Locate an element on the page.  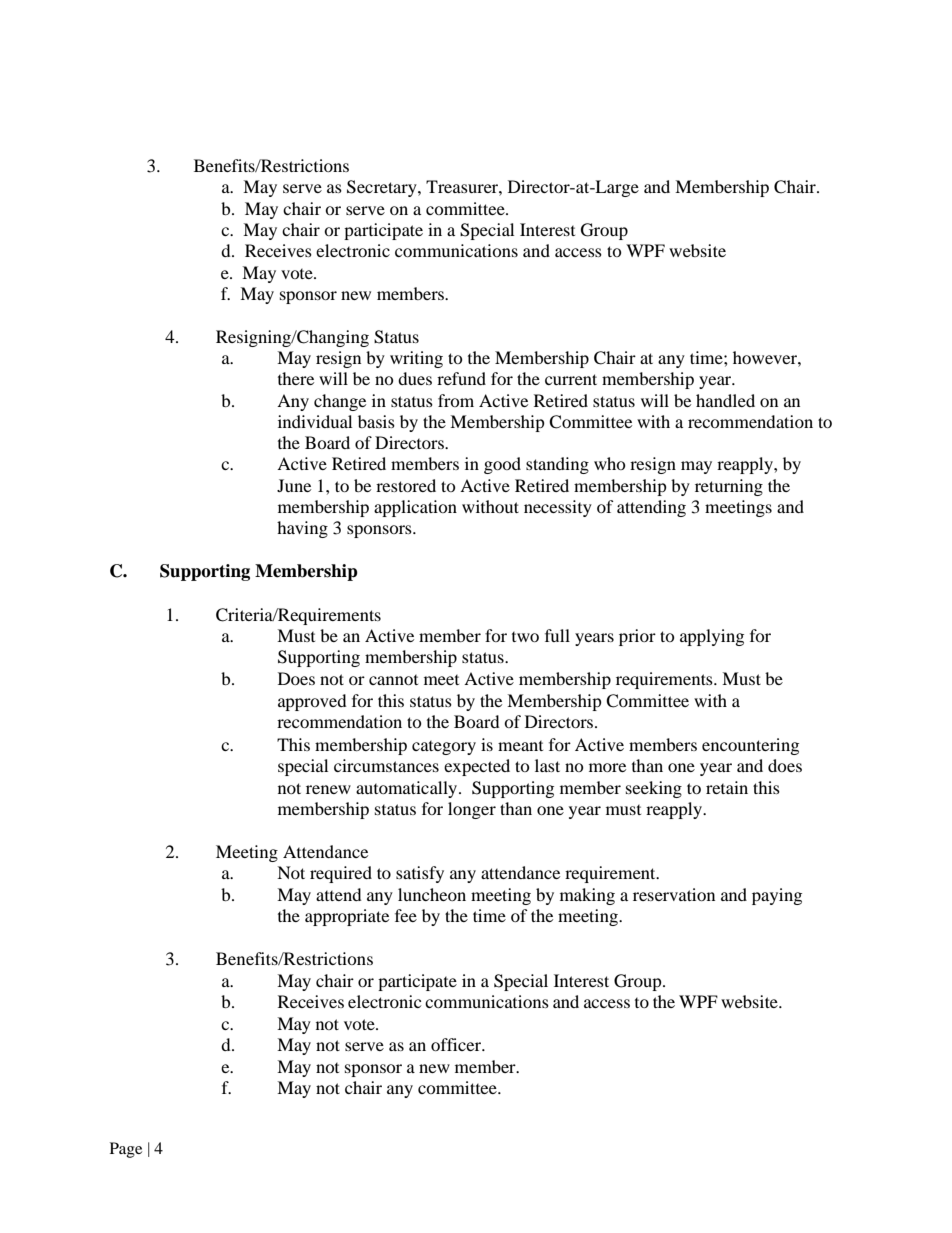
handled is located at coordinates (725, 400).
